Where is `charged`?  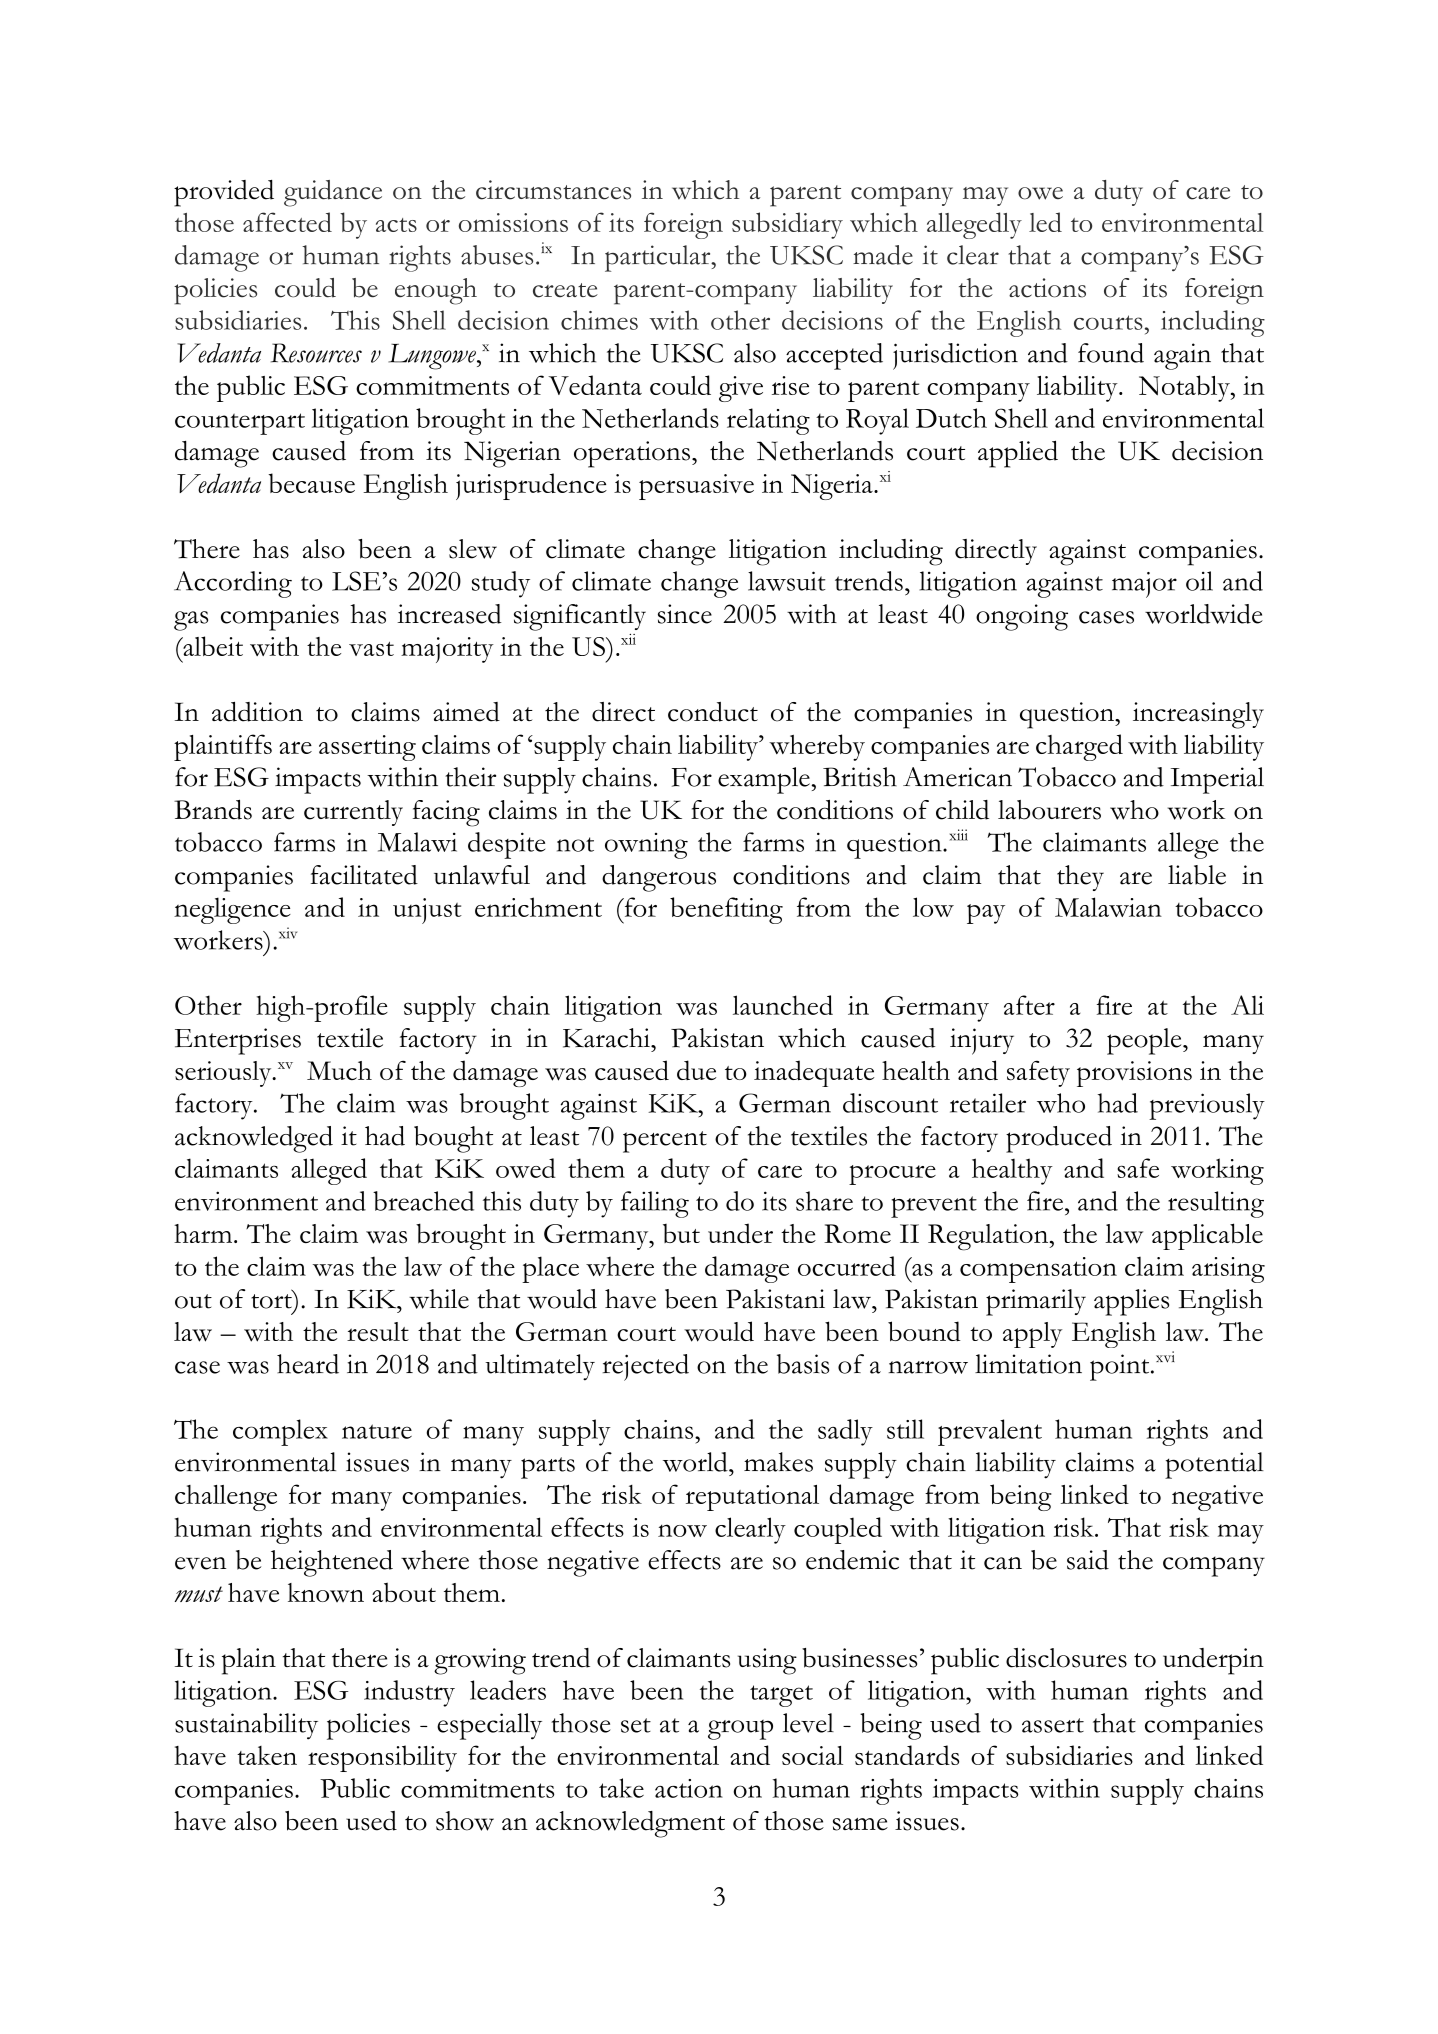
charged is located at coordinates (1079, 747).
